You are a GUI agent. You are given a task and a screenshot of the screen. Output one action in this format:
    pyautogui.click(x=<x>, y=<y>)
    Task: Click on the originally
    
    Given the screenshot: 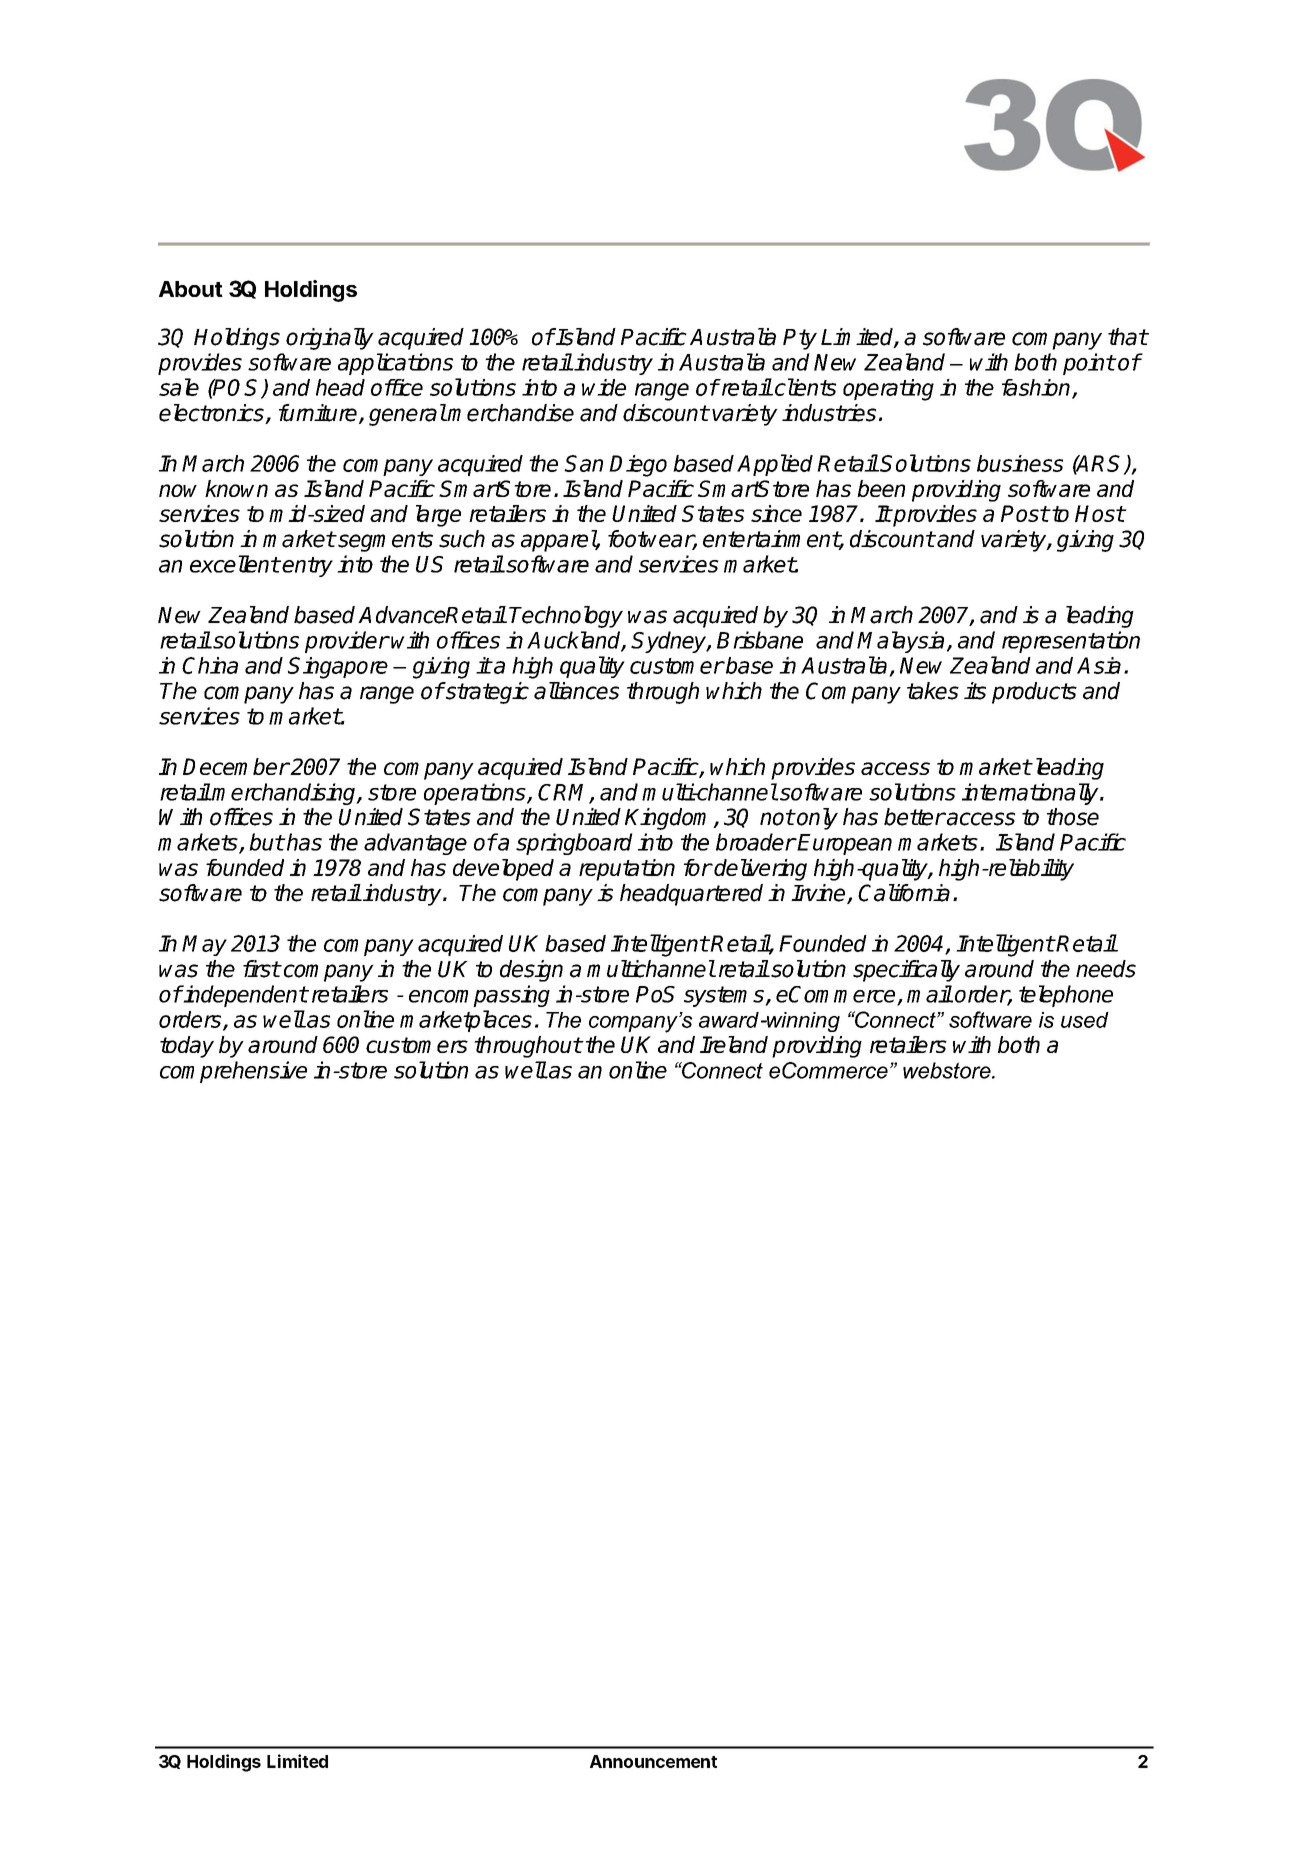 What is the action you would take?
    pyautogui.click(x=330, y=339)
